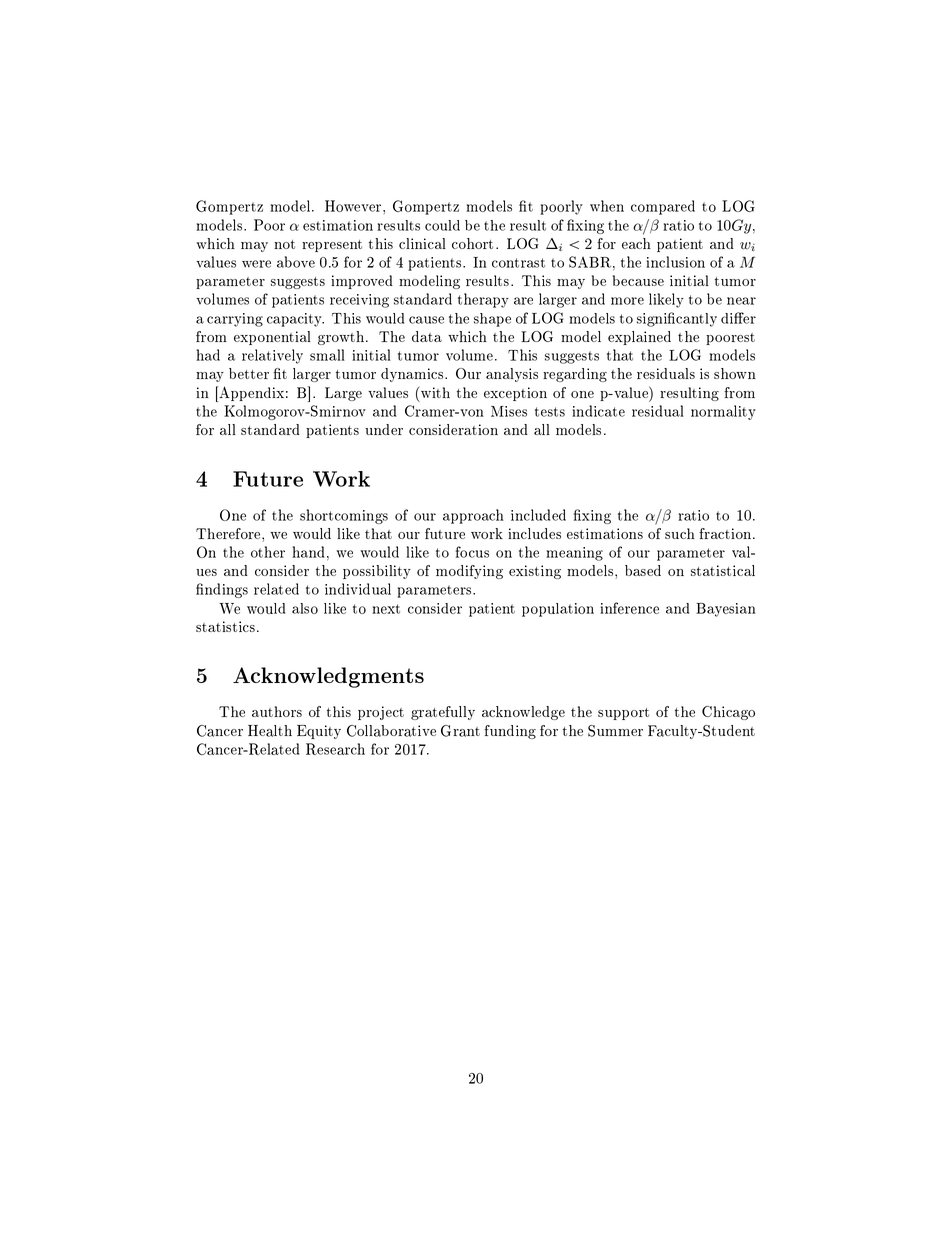  What do you see at coordinates (268, 552) in the screenshot?
I see `other` at bounding box center [268, 552].
